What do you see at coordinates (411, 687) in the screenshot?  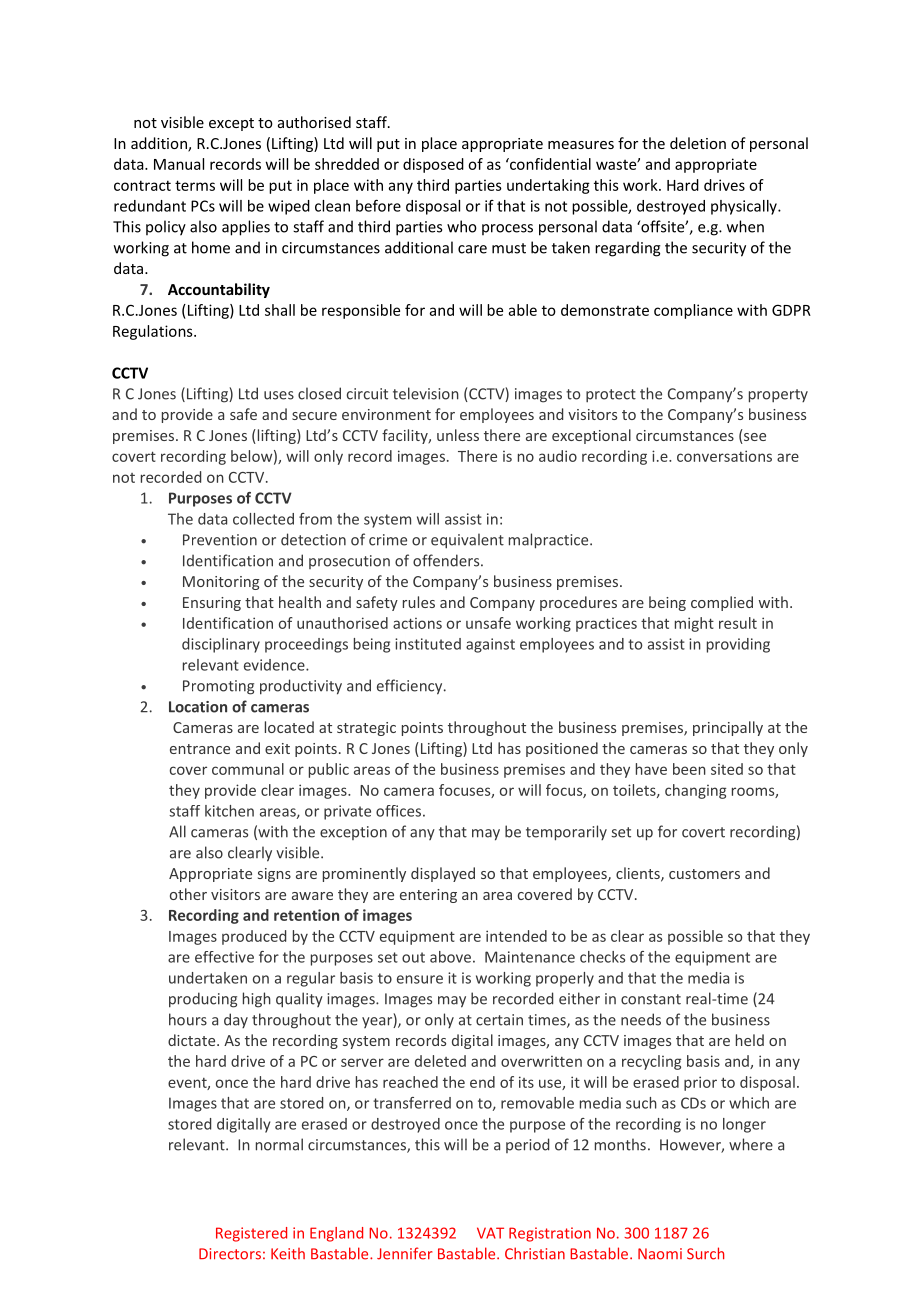 I see `efficiency` at bounding box center [411, 687].
